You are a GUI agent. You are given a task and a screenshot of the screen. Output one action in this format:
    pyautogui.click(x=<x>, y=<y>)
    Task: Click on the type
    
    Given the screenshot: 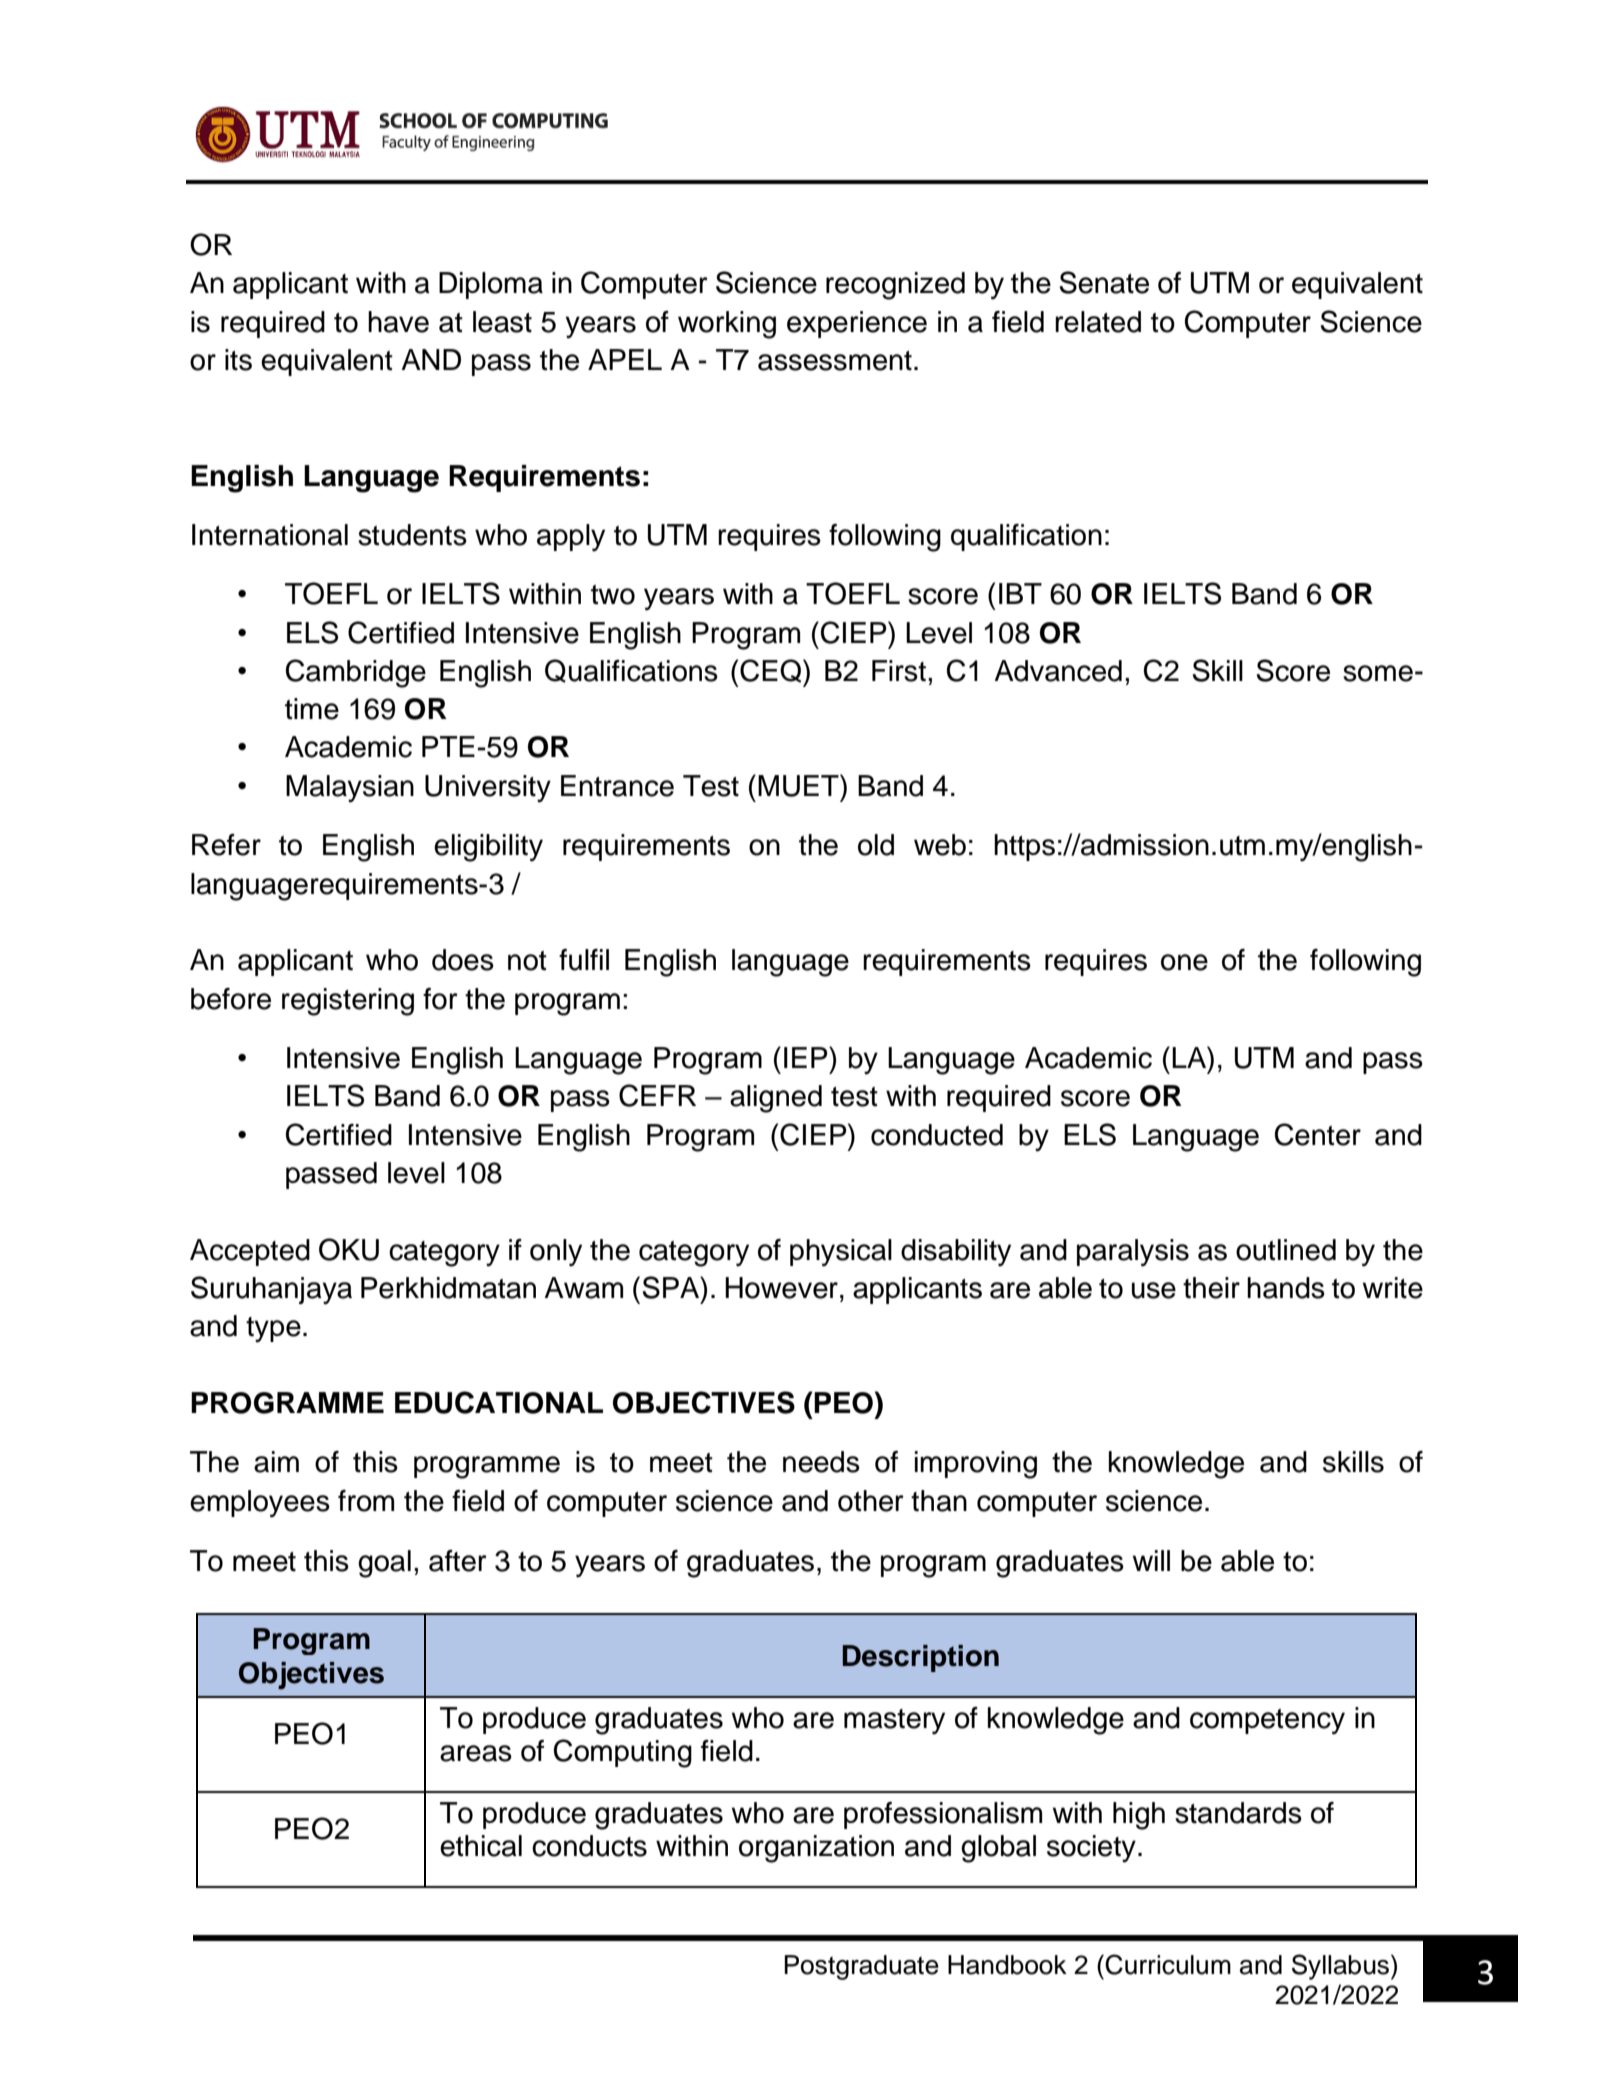 What is the action you would take?
    pyautogui.click(x=273, y=1330)
